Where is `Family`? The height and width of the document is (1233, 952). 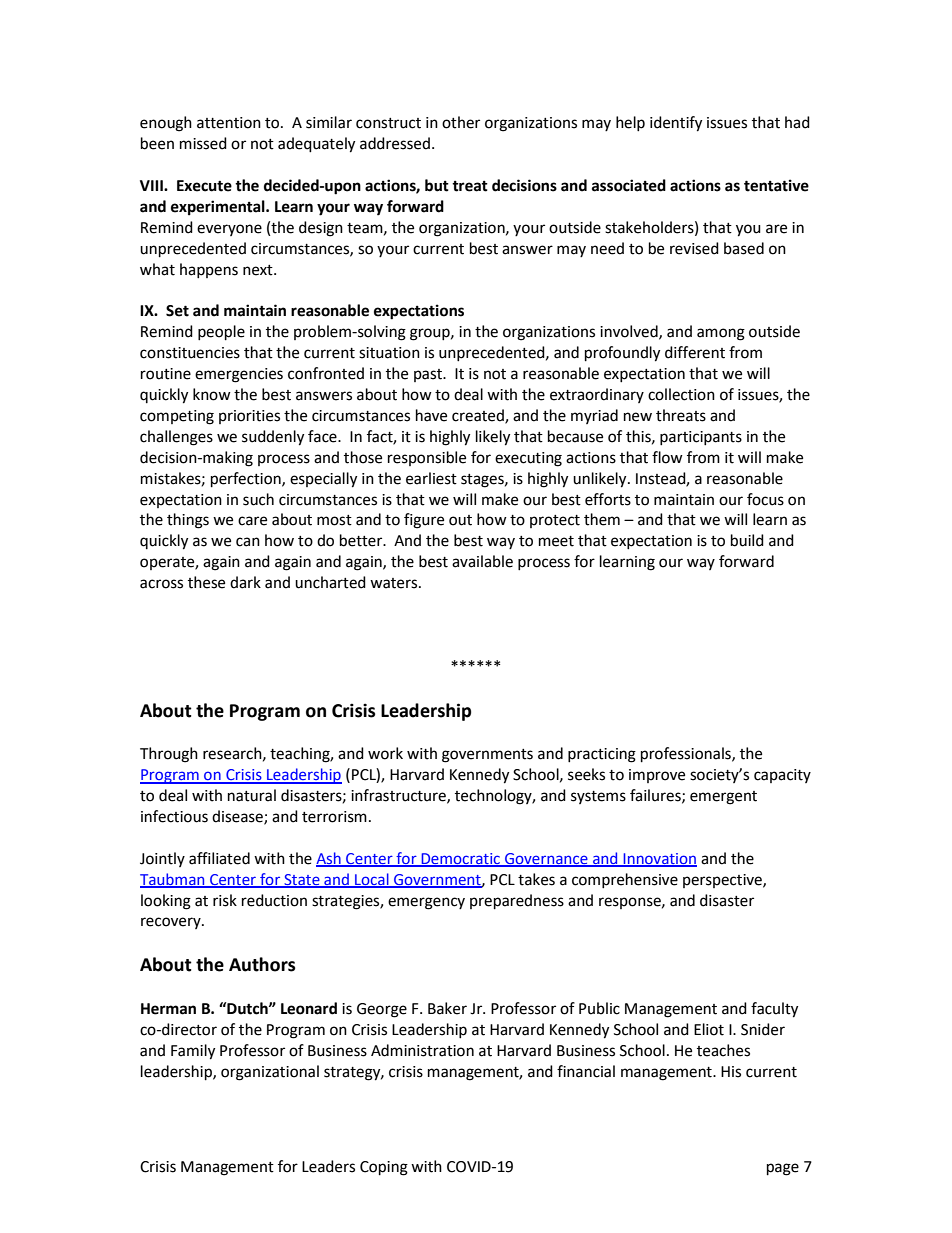 Family is located at coordinates (193, 1052).
